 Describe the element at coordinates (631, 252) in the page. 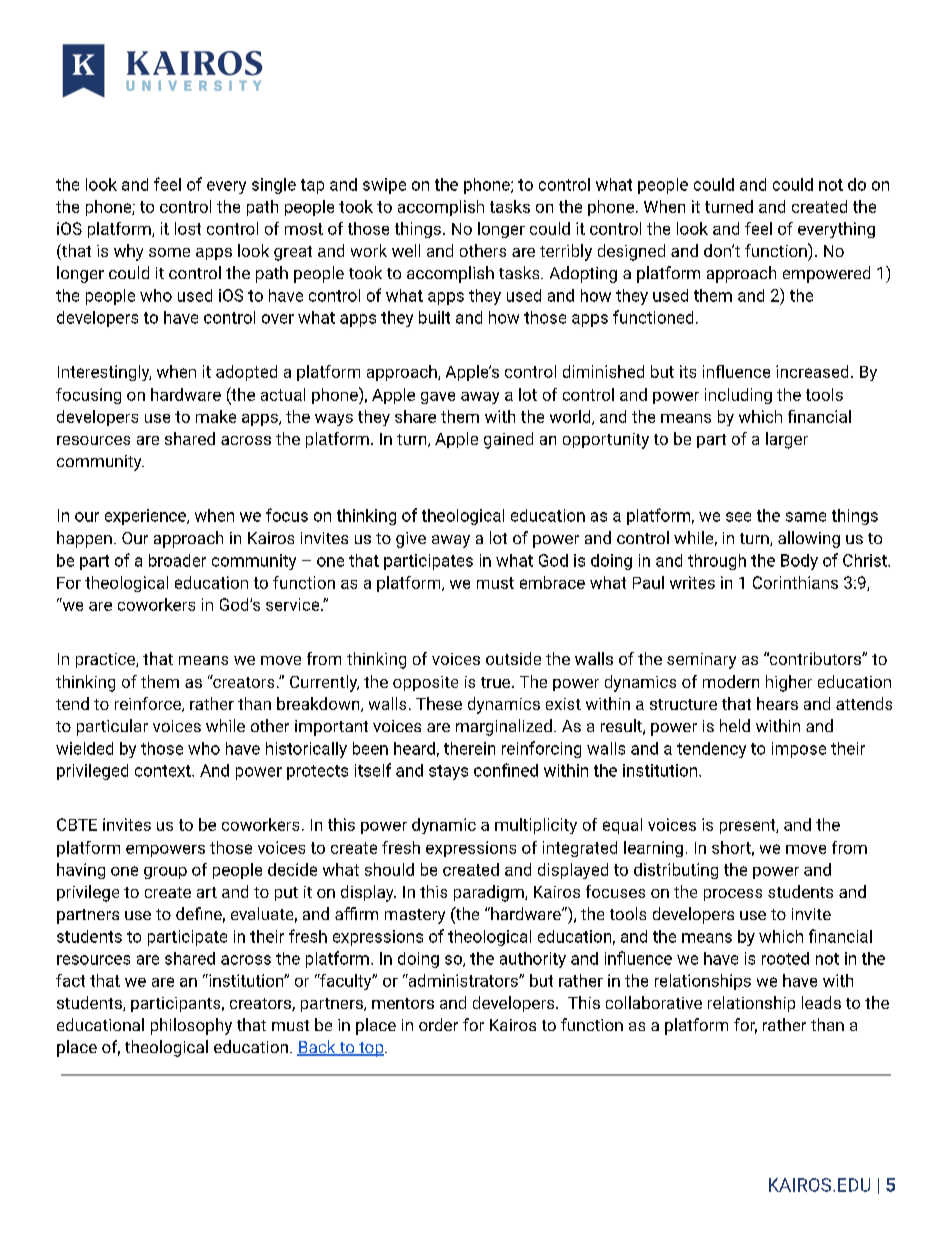

I see `designed` at that location.
